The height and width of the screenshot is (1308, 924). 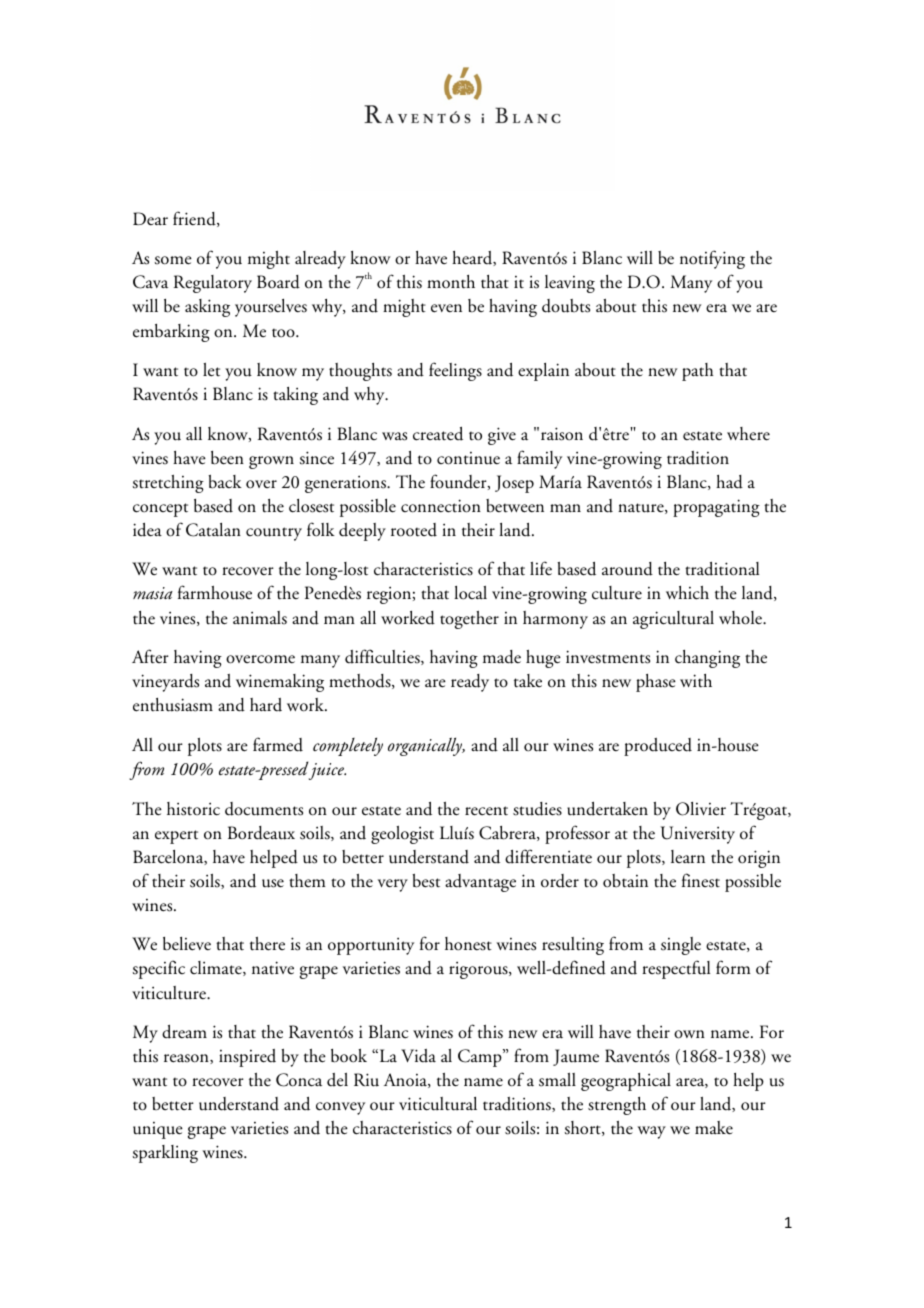 I want to click on month, so click(x=451, y=282).
